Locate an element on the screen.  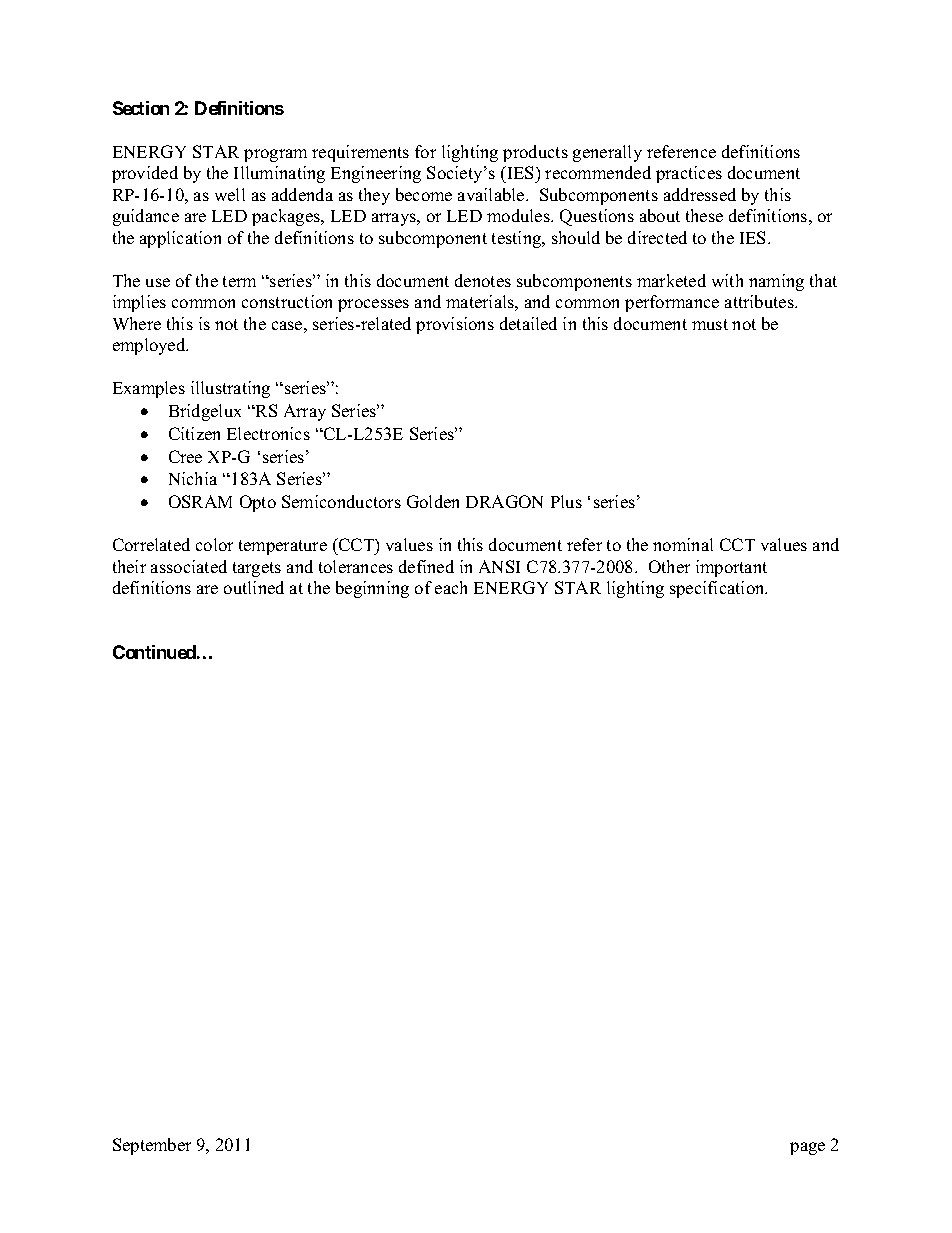
outlined is located at coordinates (254, 587).
